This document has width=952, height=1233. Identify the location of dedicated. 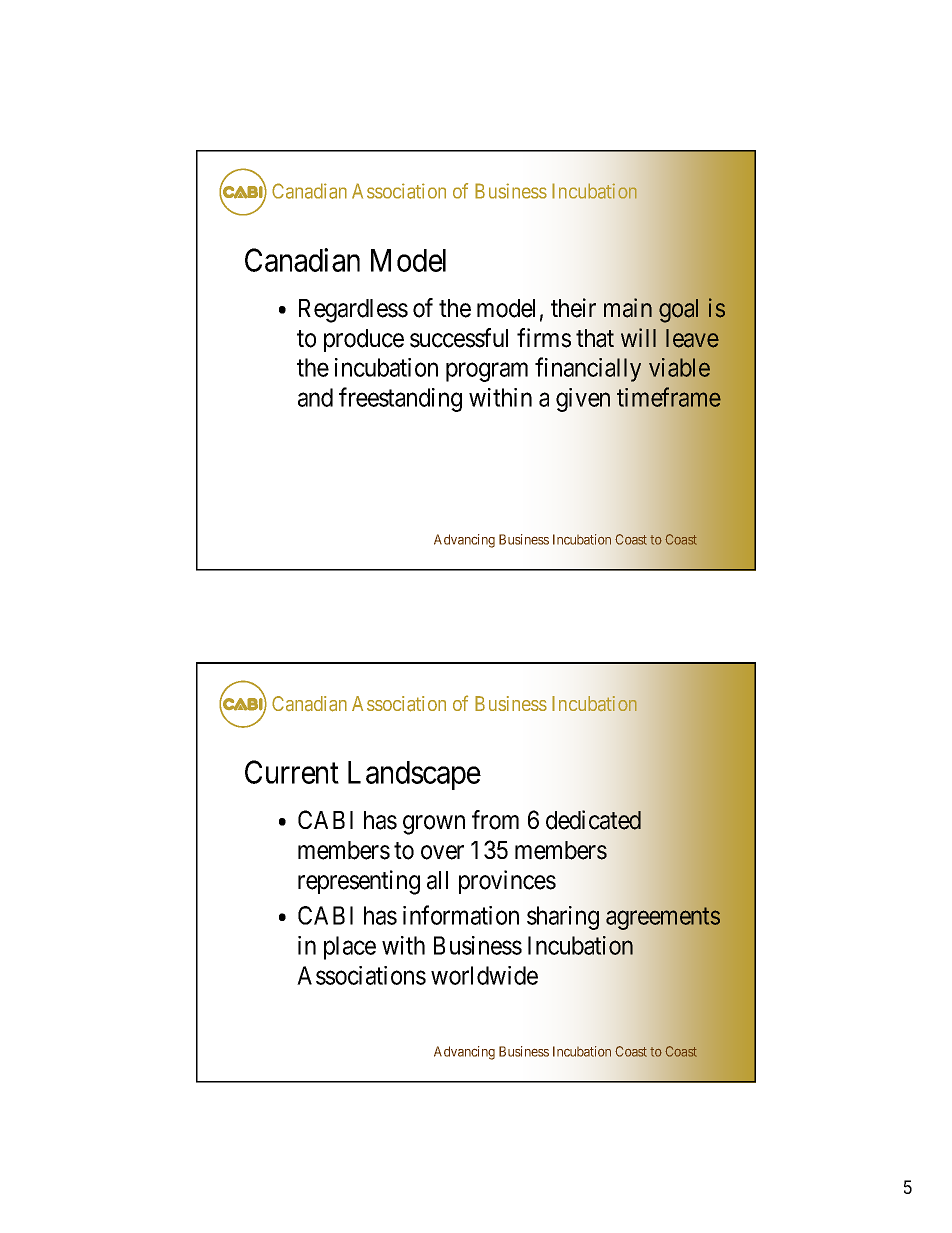
(593, 820).
